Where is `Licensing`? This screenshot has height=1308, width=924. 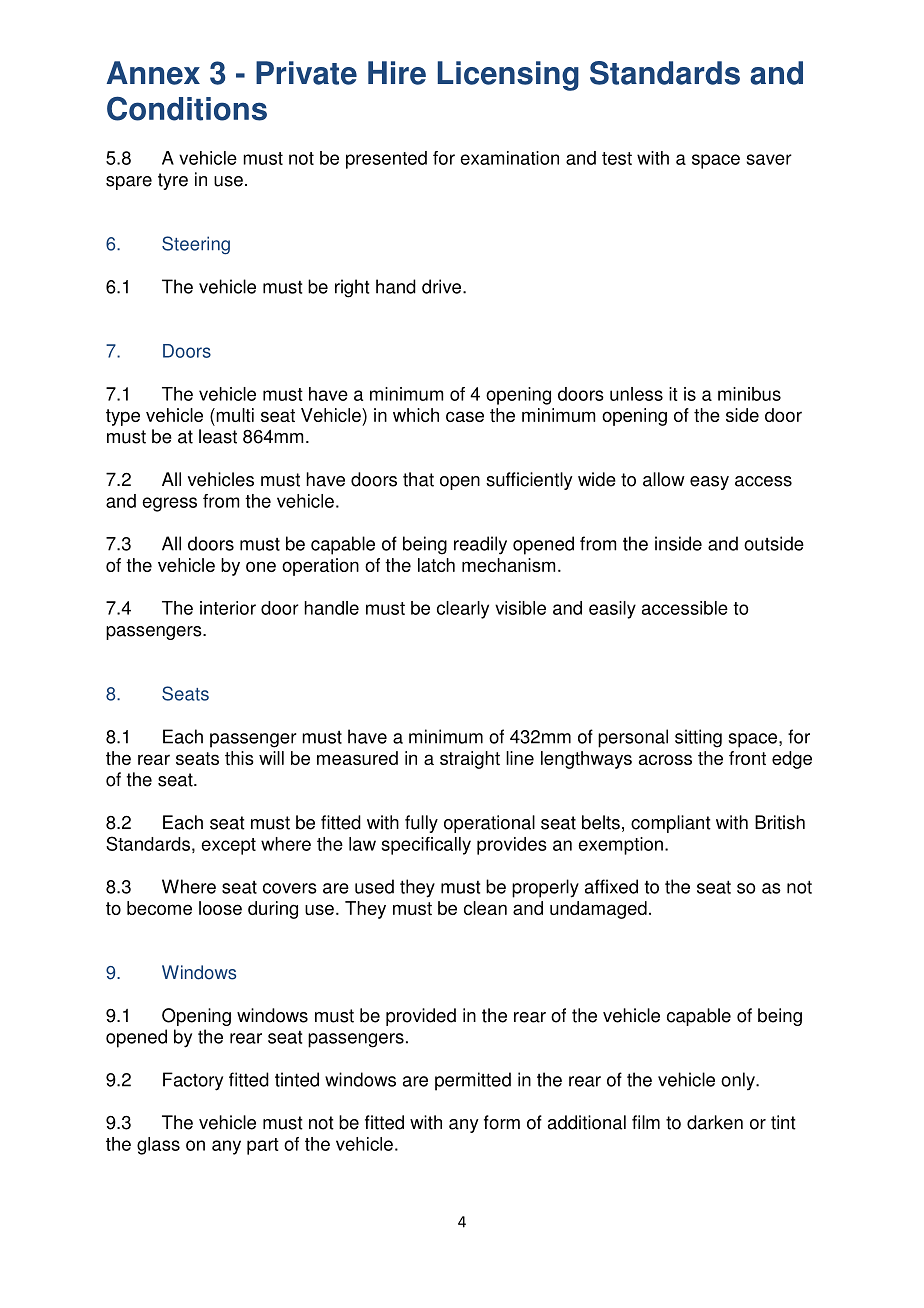
Licensing is located at coordinates (508, 76).
